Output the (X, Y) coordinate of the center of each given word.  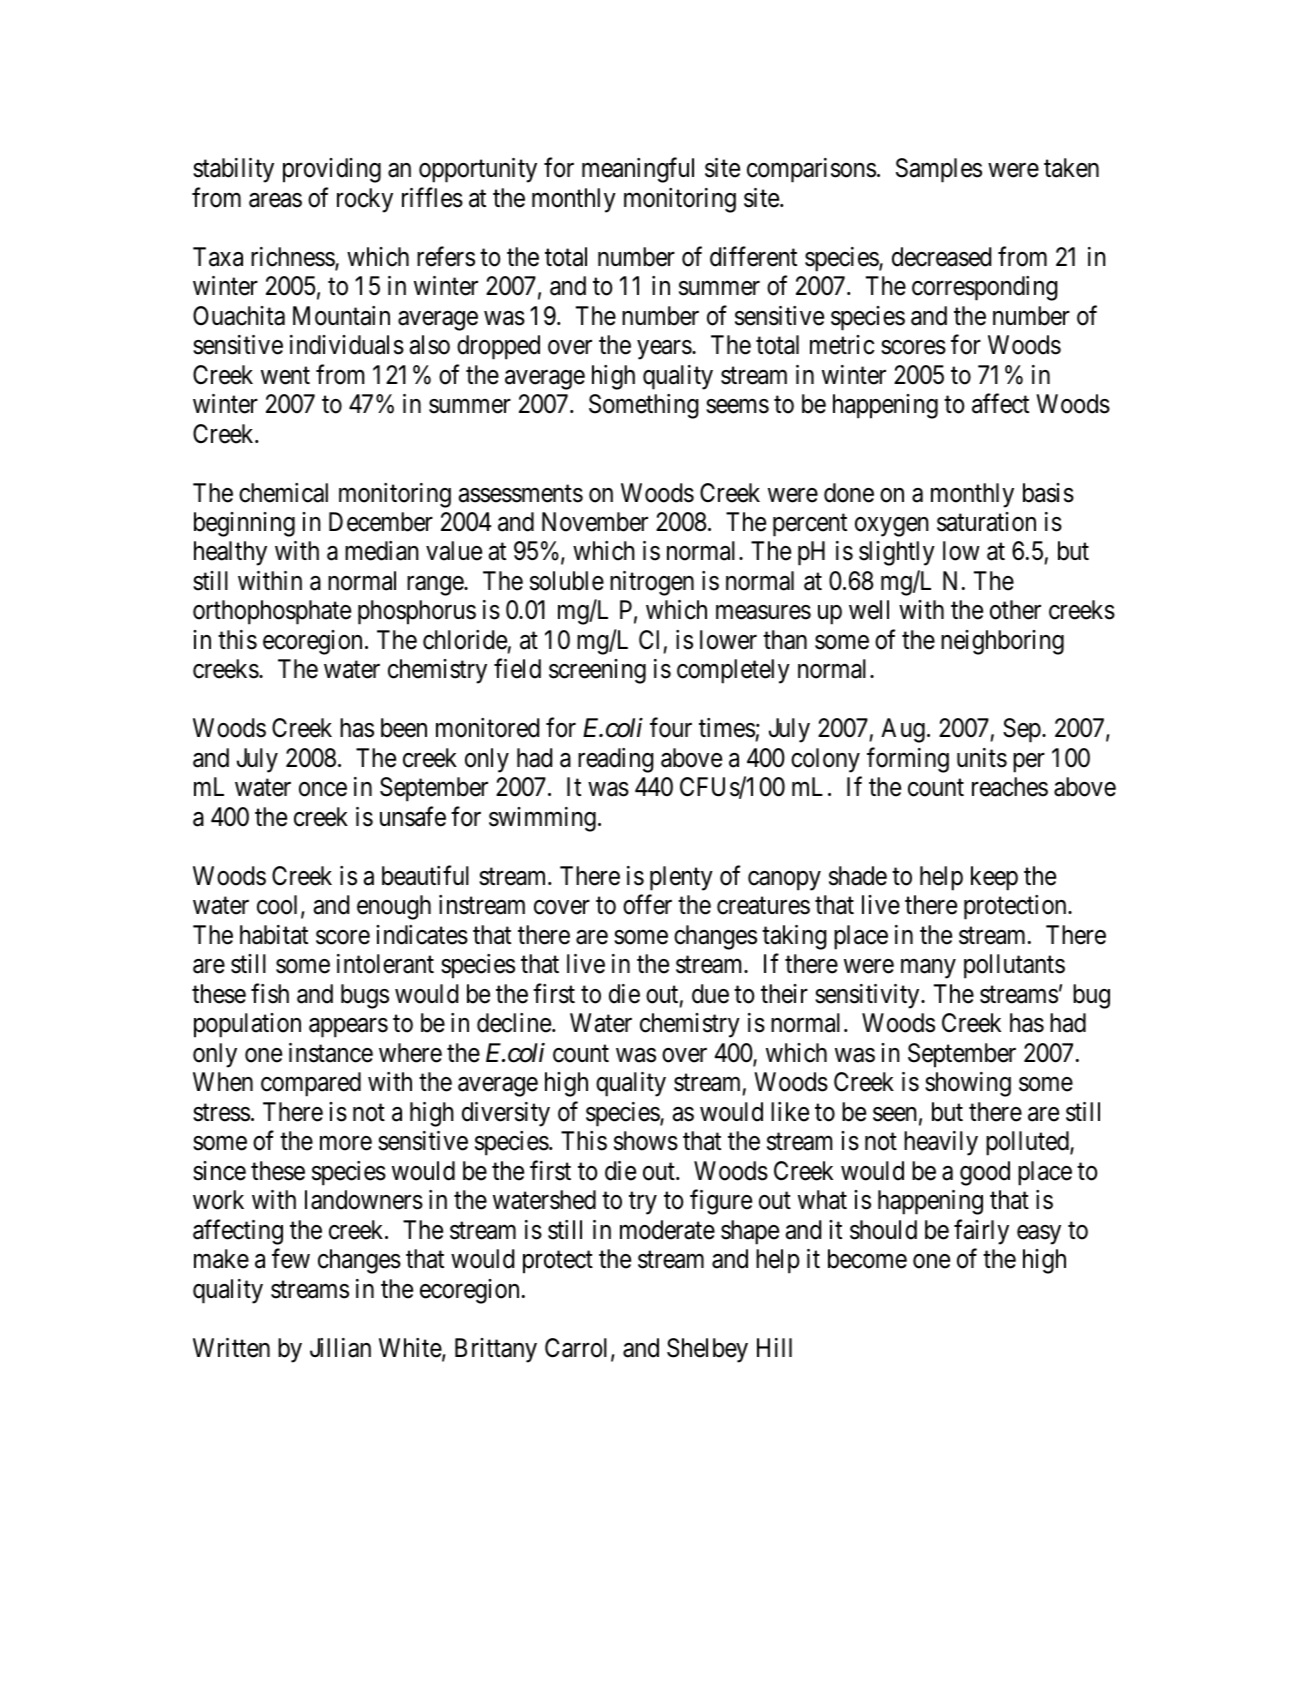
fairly (981, 1232)
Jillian (340, 1348)
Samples (939, 170)
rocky (365, 200)
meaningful (638, 170)
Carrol (578, 1349)
